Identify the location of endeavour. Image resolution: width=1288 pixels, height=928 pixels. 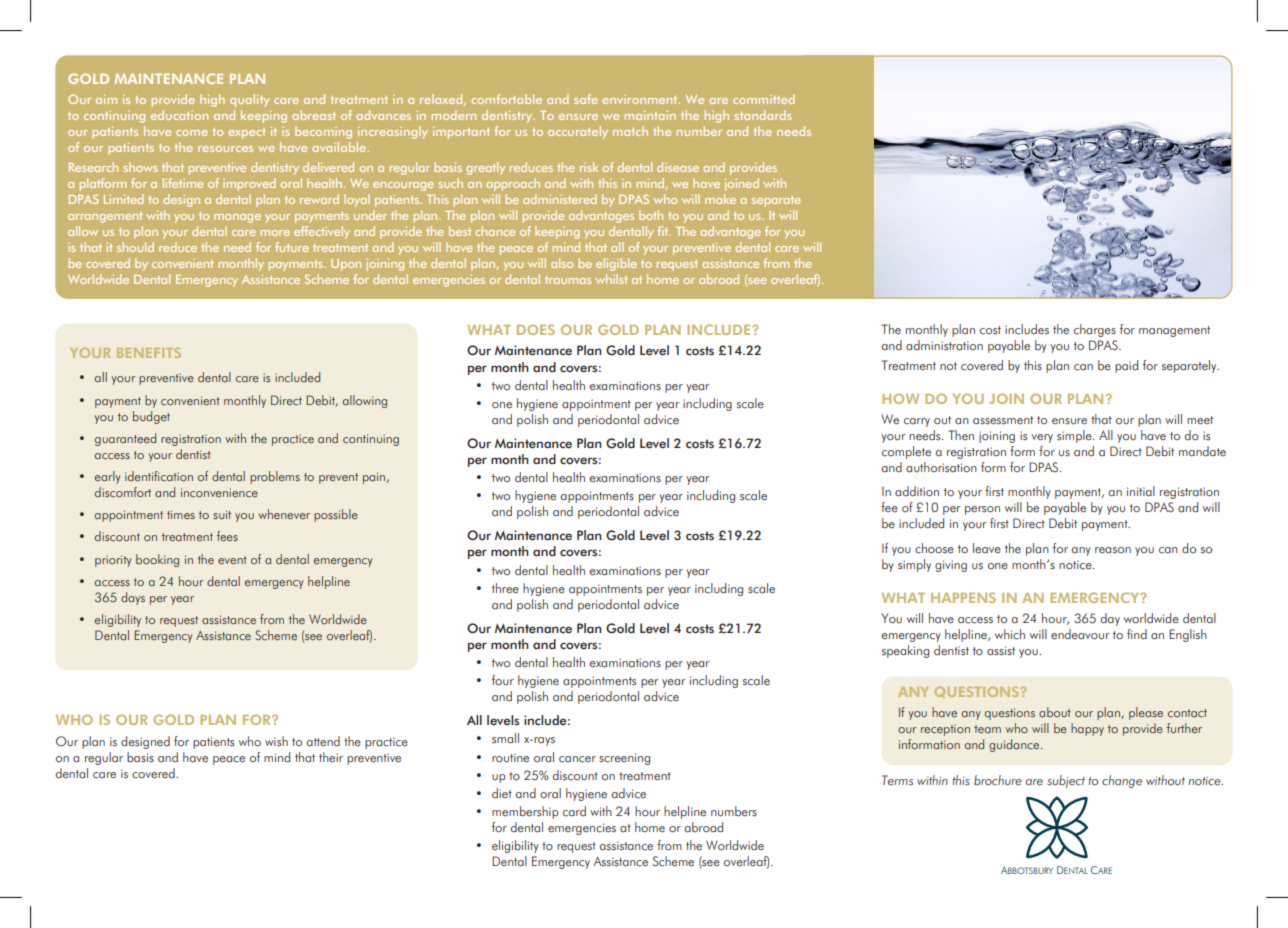
(1080, 634).
